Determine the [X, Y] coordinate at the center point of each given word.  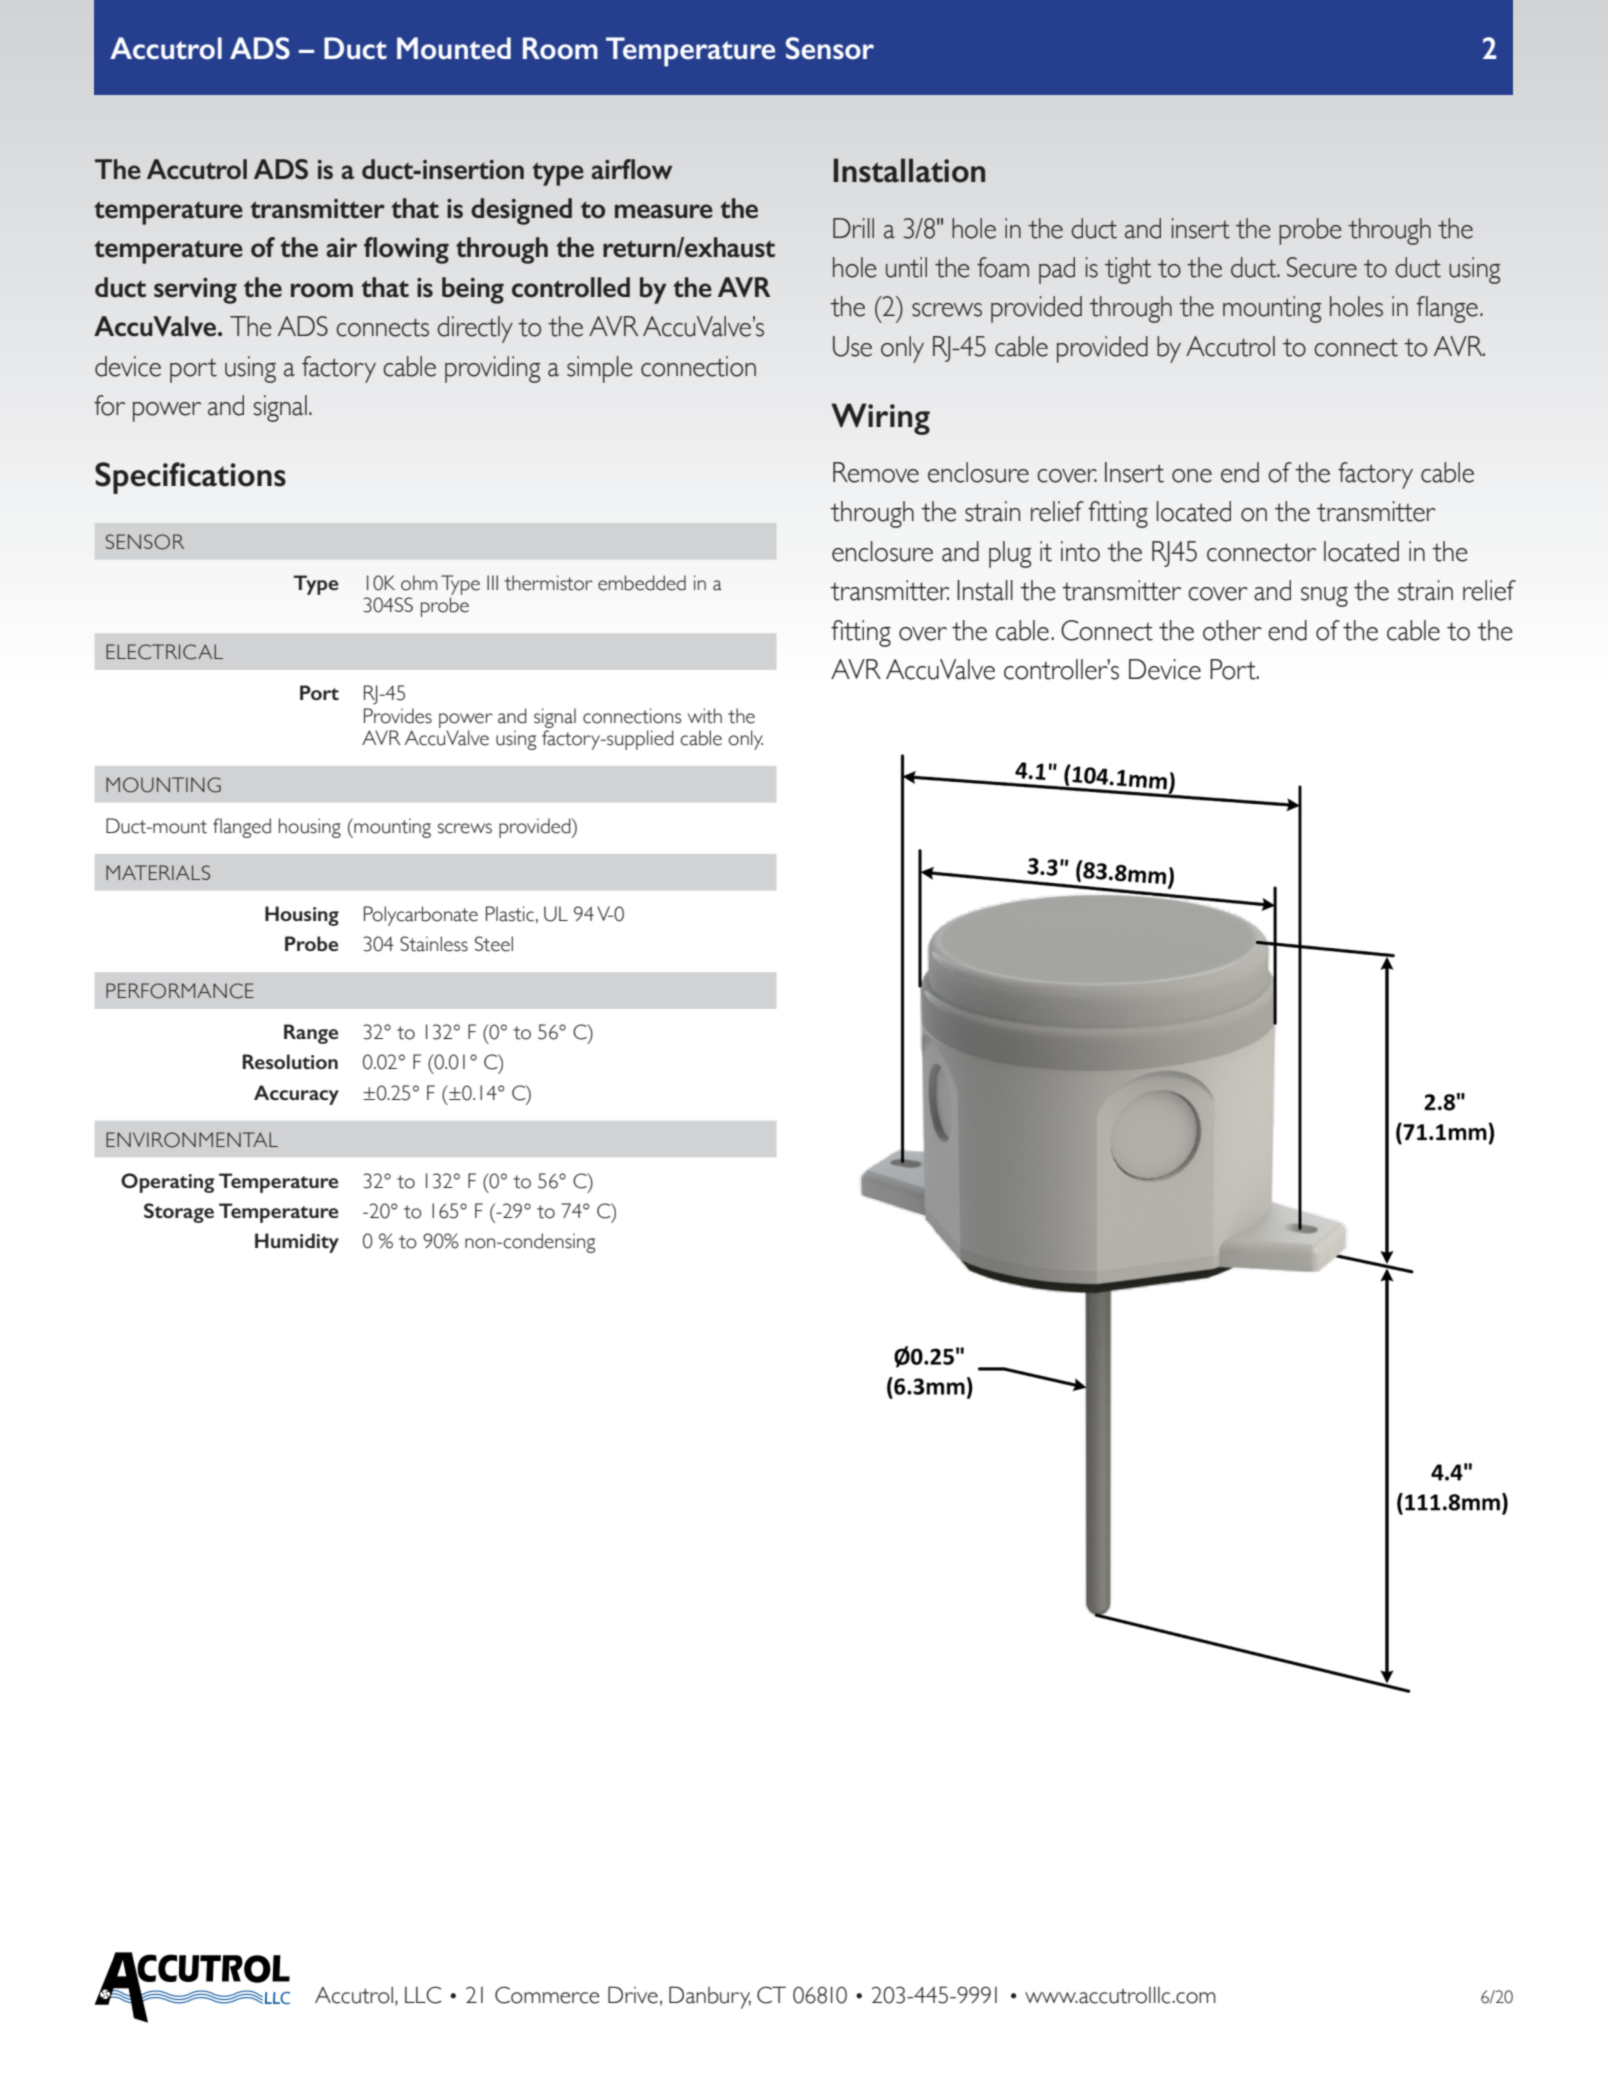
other [1232, 630]
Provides [398, 716]
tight [1128, 270]
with [705, 716]
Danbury [710, 1997]
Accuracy [296, 1095]
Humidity [297, 1243]
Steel [494, 944]
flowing [406, 250]
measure [664, 211]
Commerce [547, 1995]
